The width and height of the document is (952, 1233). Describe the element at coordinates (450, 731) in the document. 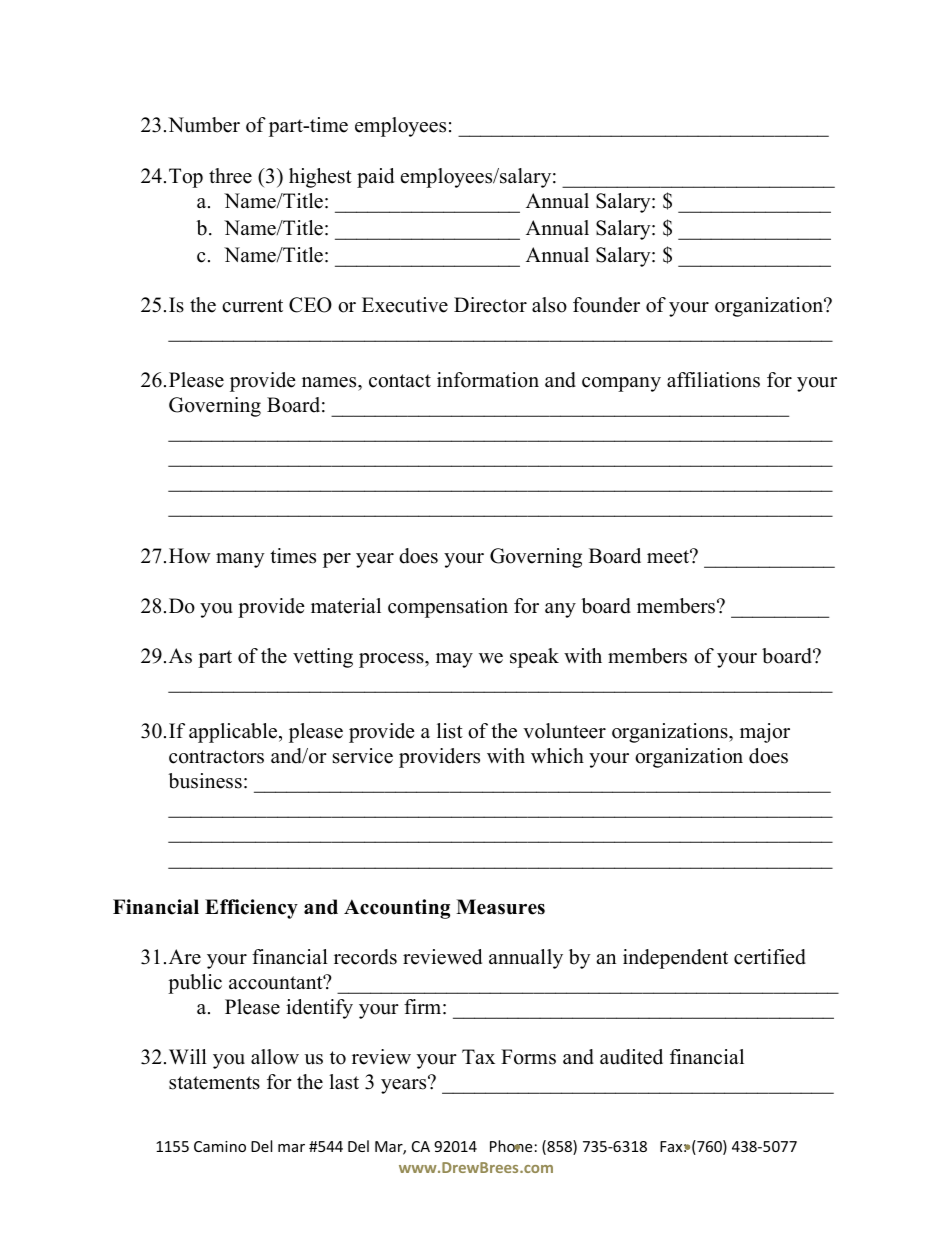

I see `list` at that location.
